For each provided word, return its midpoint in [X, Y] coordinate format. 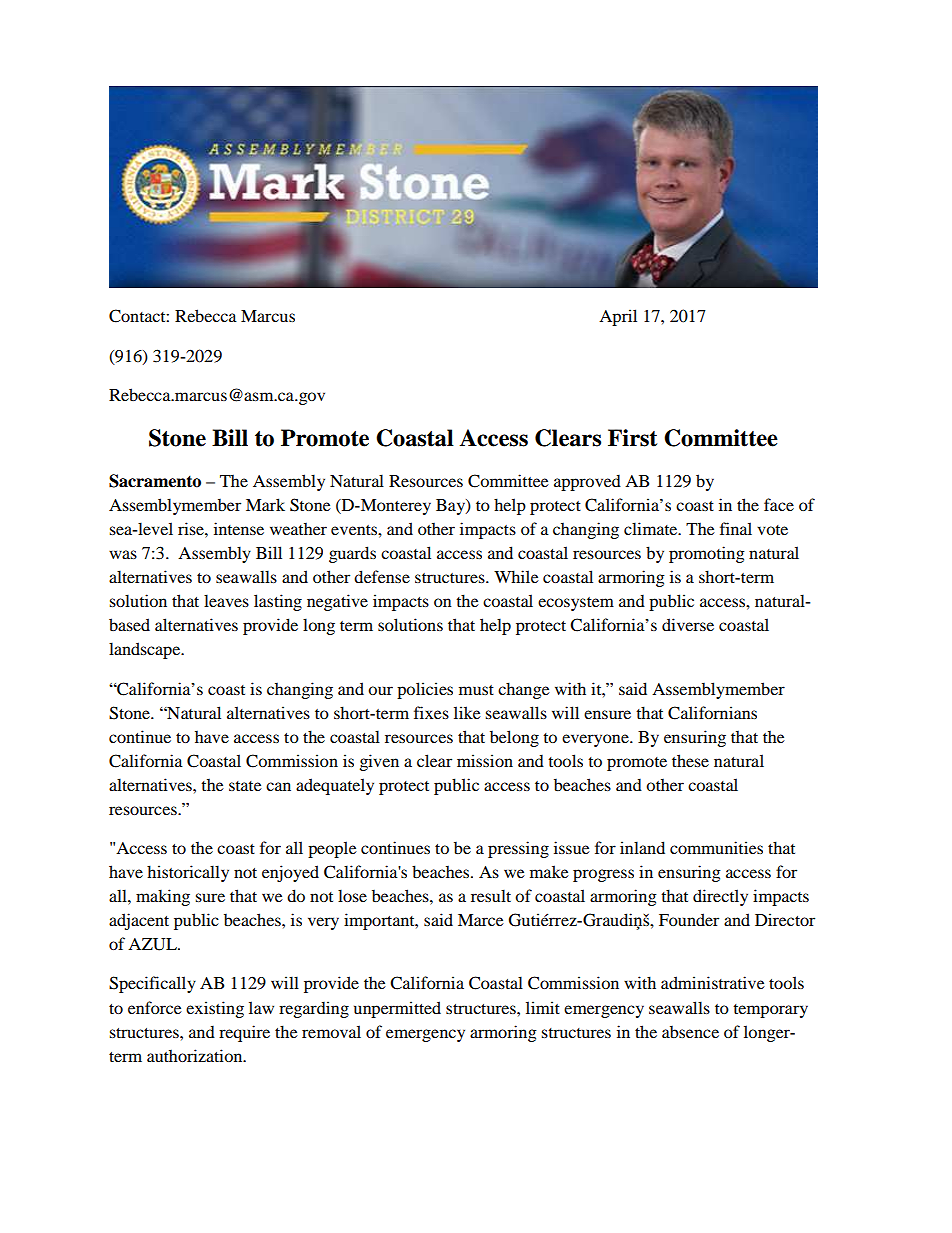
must [476, 690]
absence [690, 1032]
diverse [688, 624]
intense [239, 528]
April [618, 317]
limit [543, 1007]
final [736, 528]
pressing [518, 849]
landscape [146, 650]
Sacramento [155, 481]
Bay [451, 507]
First [632, 438]
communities [716, 847]
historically [188, 873]
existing [215, 1009]
